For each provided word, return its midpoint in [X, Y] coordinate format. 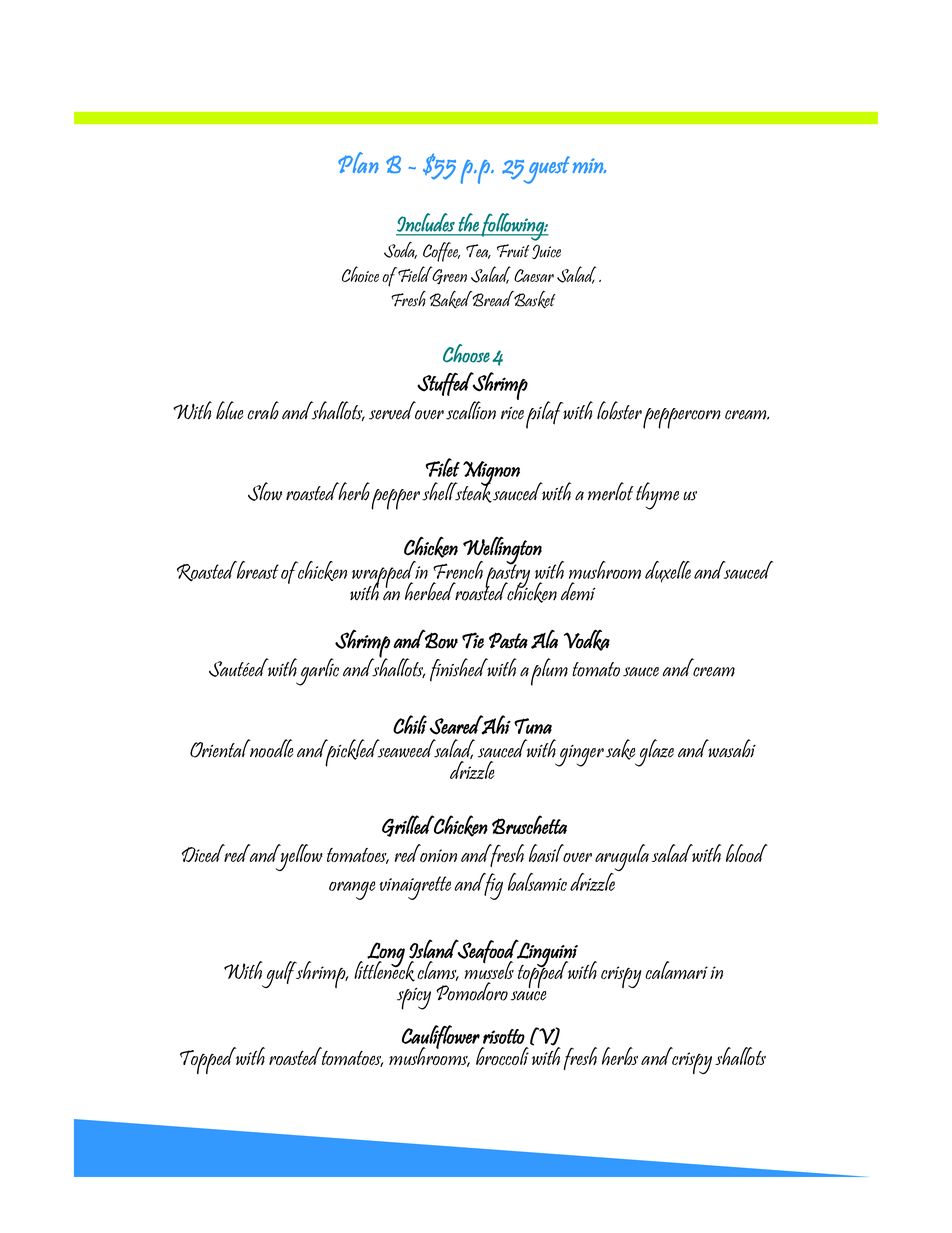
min [589, 166]
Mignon [491, 474]
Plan [358, 162]
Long [385, 955]
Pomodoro [472, 990]
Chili [410, 724]
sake [620, 749]
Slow [265, 491]
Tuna [533, 726]
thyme [657, 496]
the [469, 222]
